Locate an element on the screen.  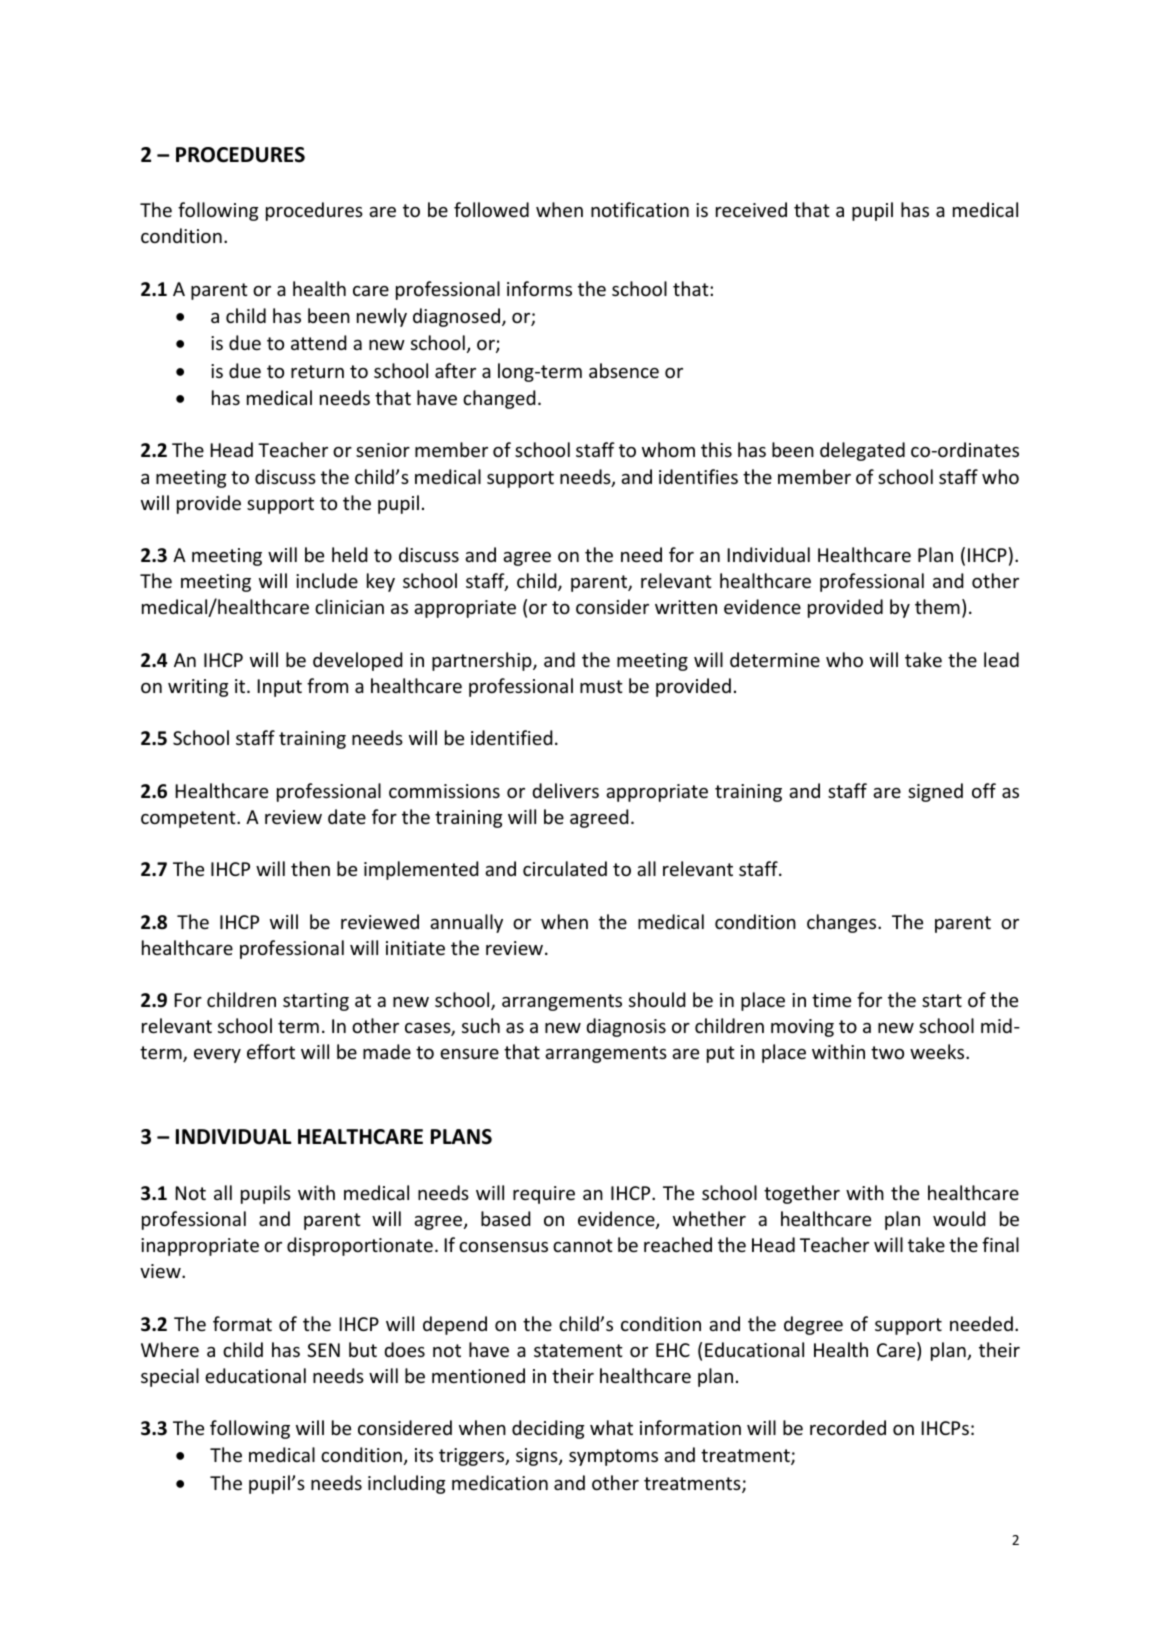
symptoms is located at coordinates (613, 1457).
